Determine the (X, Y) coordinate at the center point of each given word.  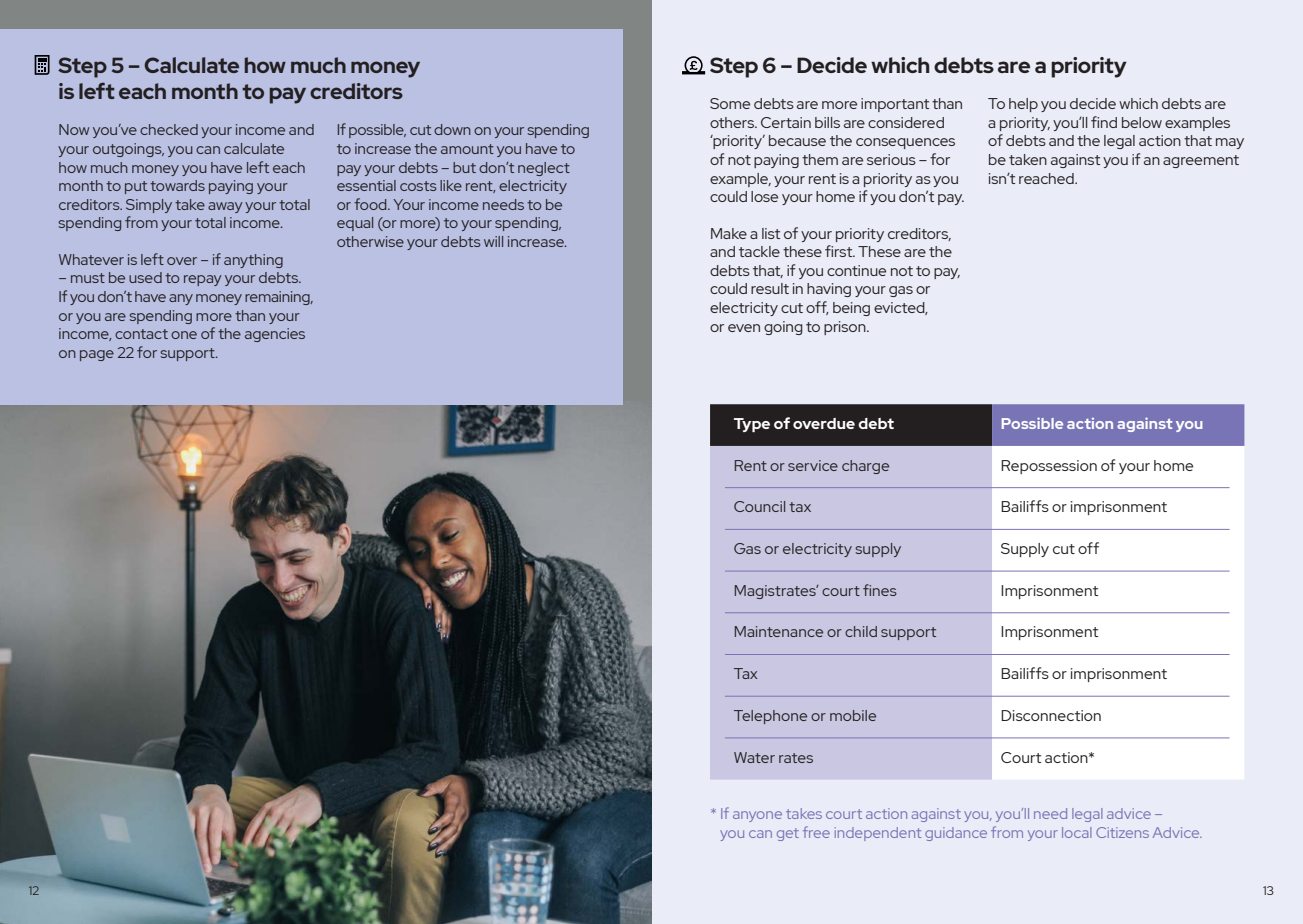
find (1104, 122)
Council (759, 506)
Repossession (1049, 467)
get (788, 834)
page (97, 355)
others (733, 122)
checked (169, 129)
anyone (757, 816)
